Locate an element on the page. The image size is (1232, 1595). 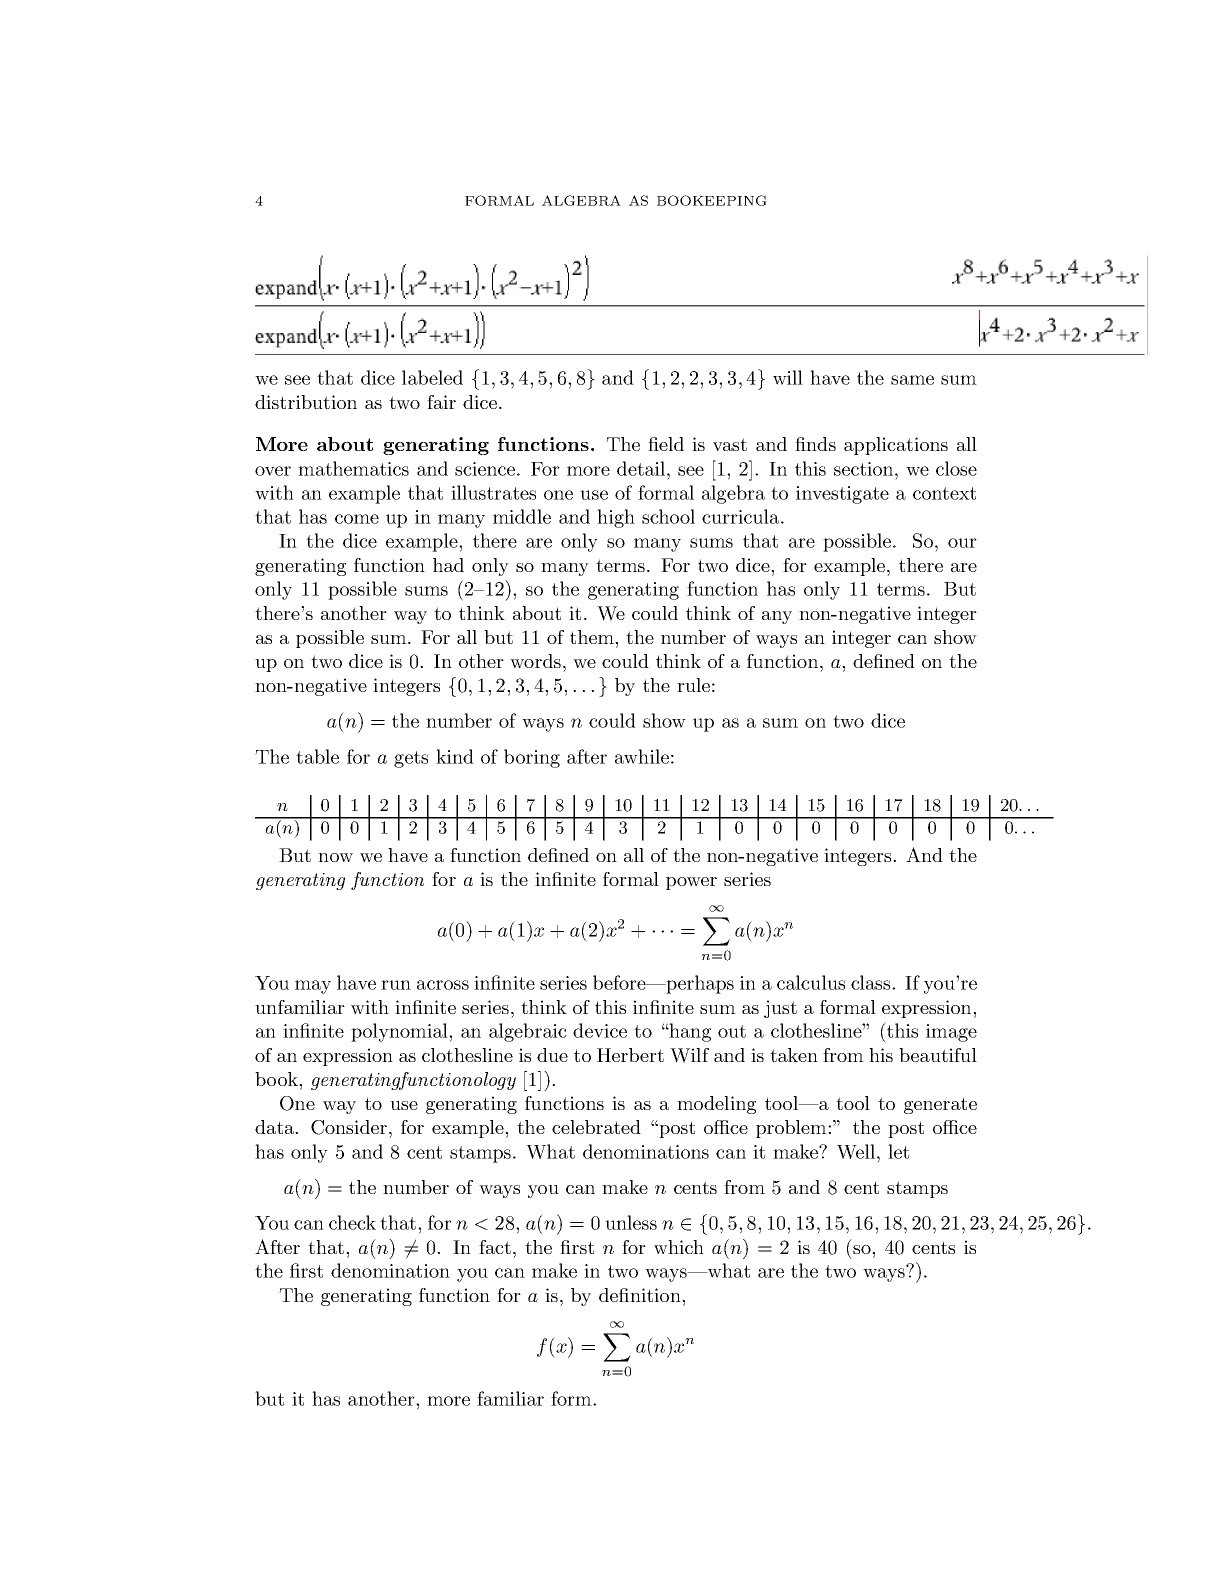
definition is located at coordinates (641, 1295).
